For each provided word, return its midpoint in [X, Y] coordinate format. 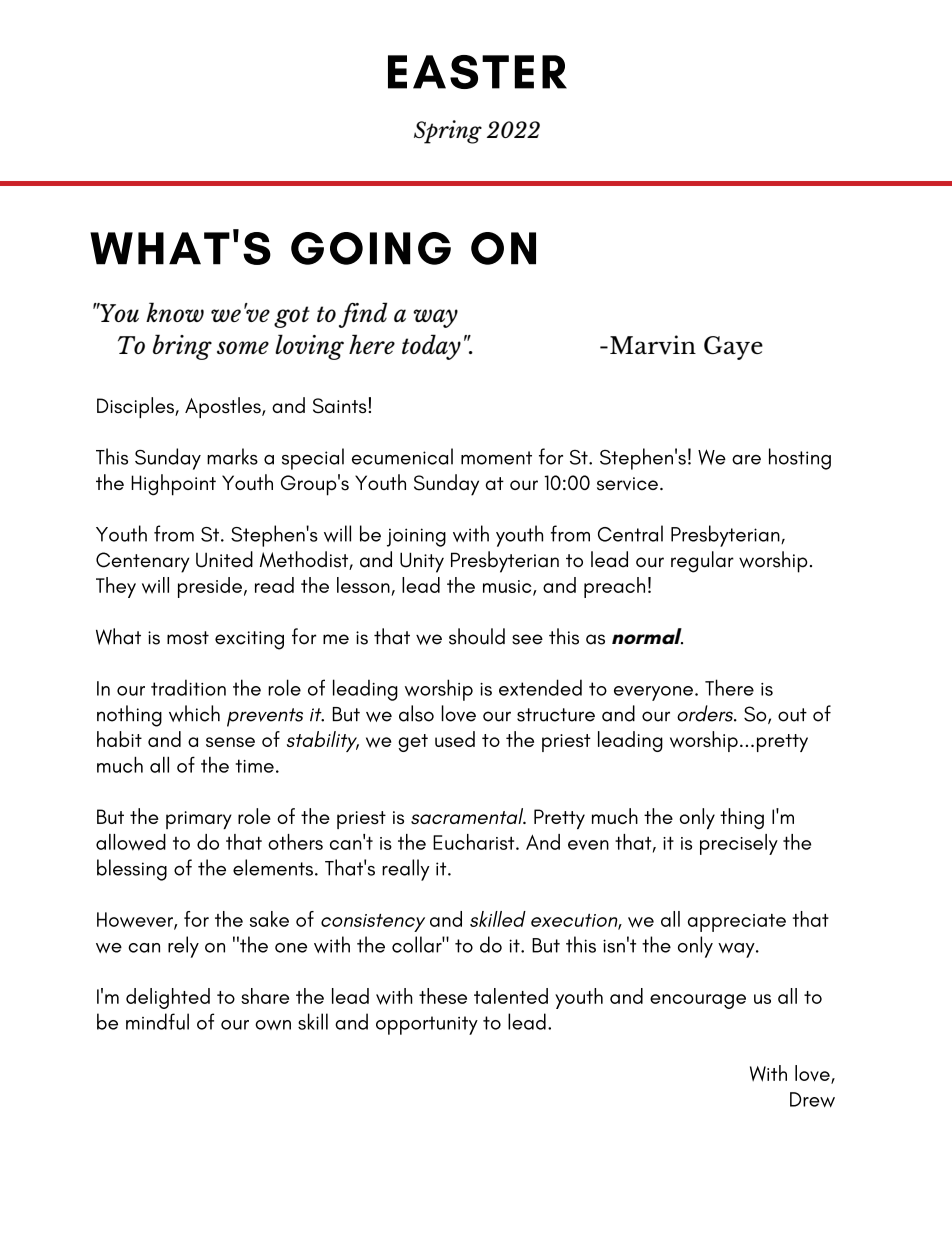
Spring [448, 132]
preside [210, 587]
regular [702, 562]
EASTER [477, 72]
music [508, 587]
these [443, 996]
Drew [812, 1099]
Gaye [733, 348]
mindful [157, 1021]
